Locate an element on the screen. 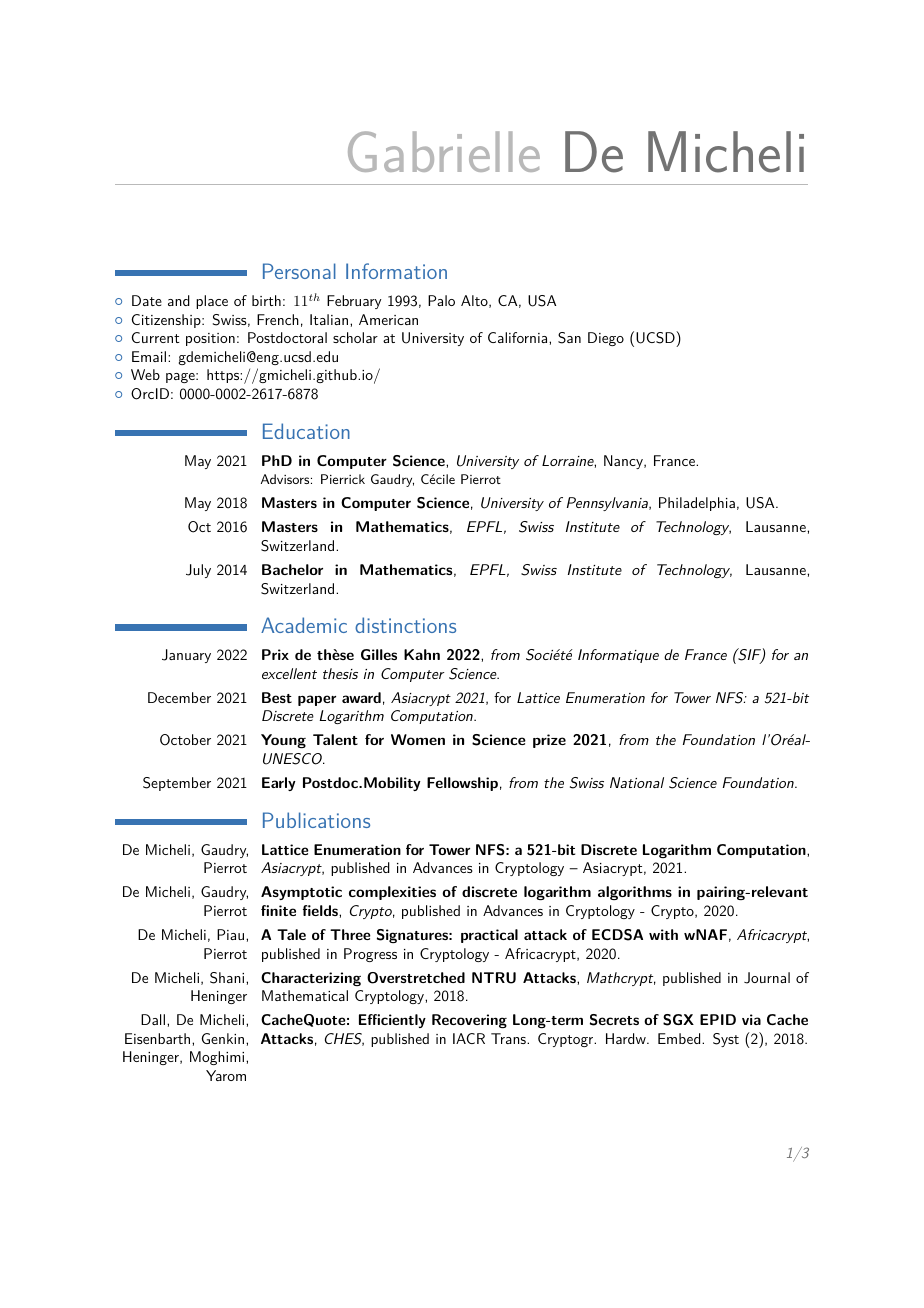 The image size is (924, 1308). Gabrielle is located at coordinates (444, 151).
